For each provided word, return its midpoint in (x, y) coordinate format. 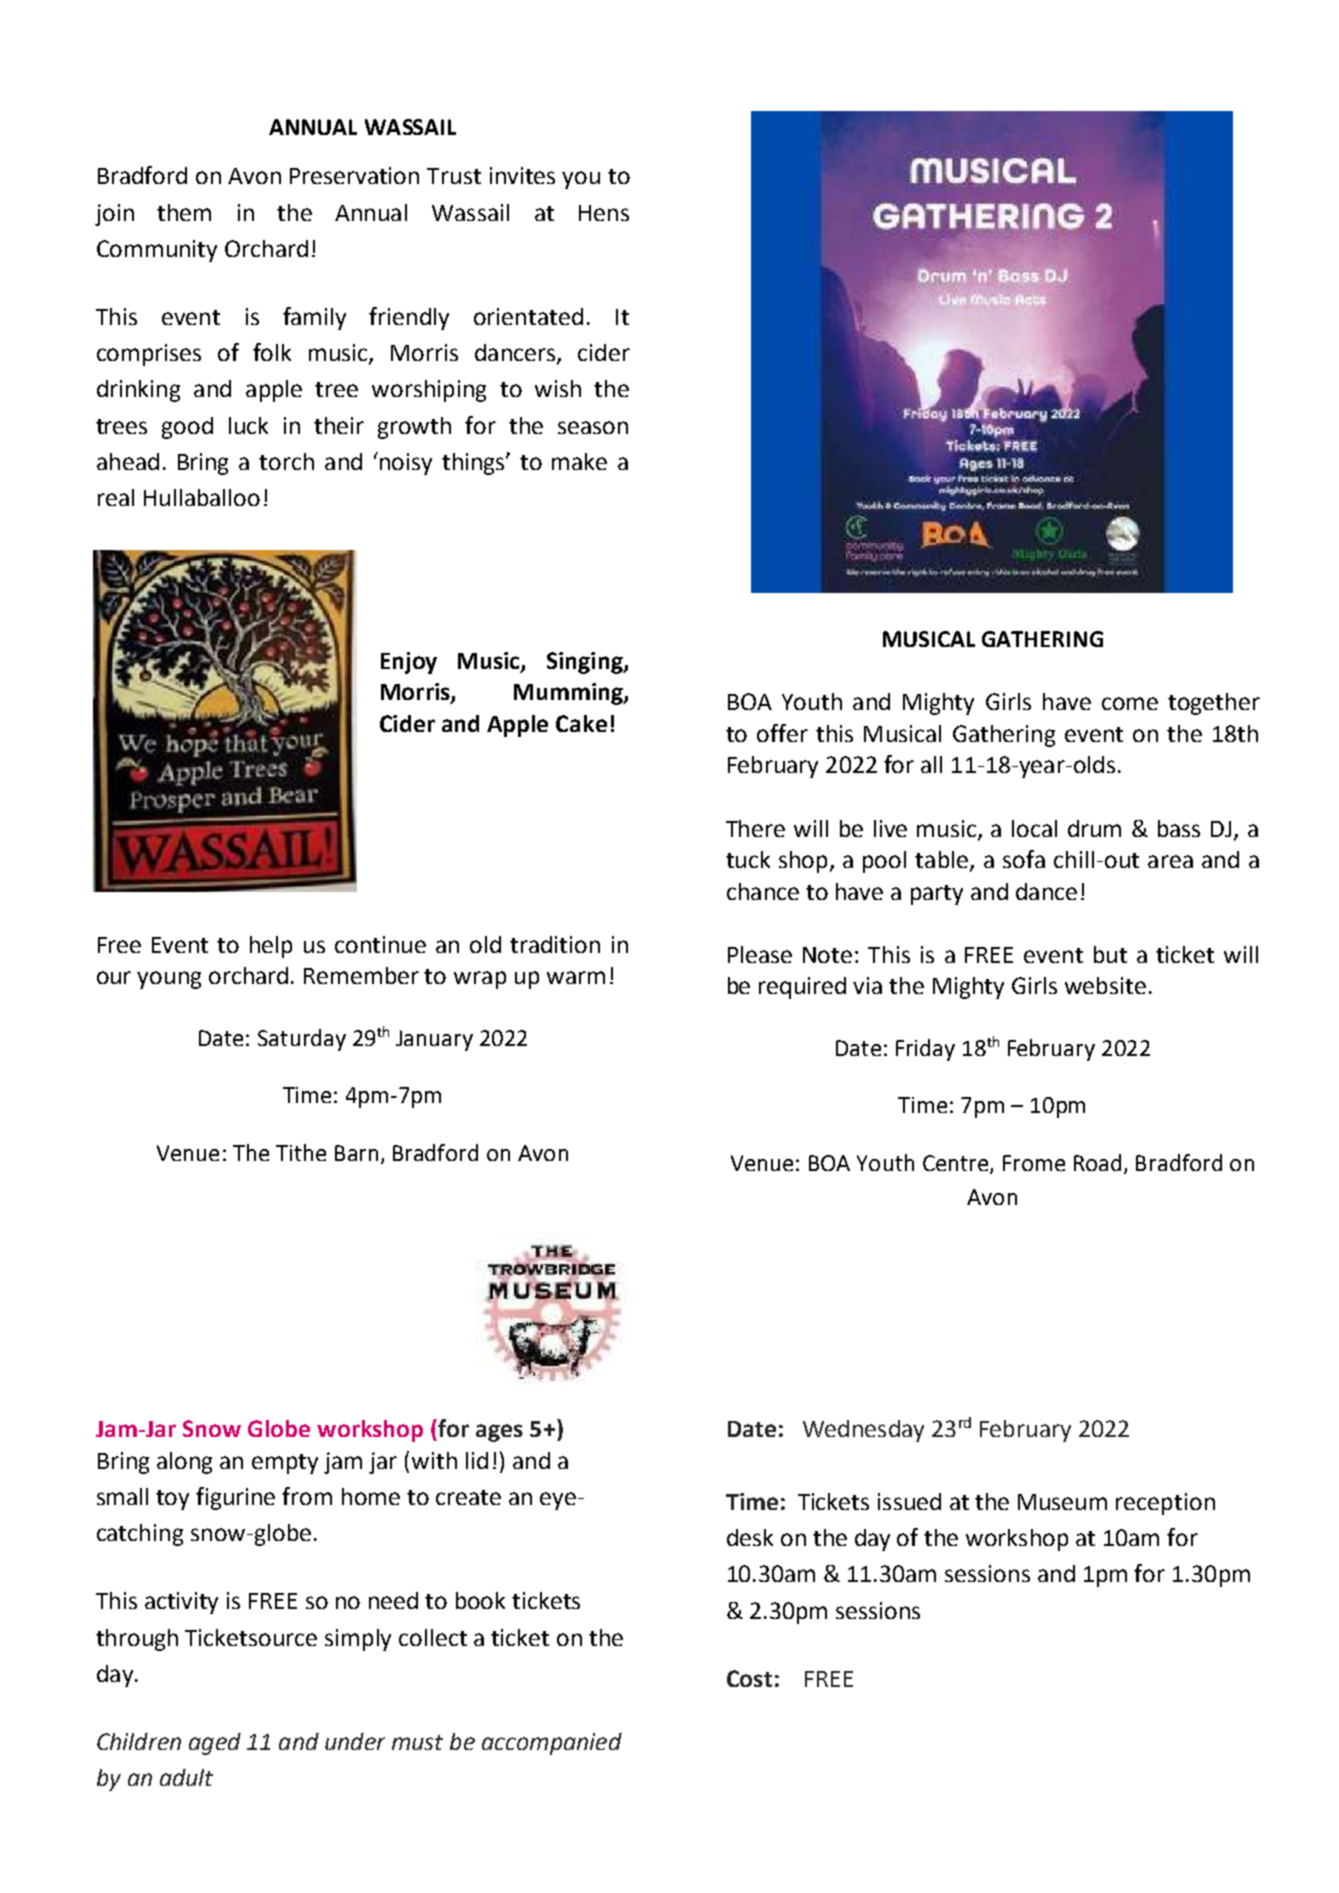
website (1105, 985)
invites (522, 175)
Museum (1062, 1502)
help (271, 947)
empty (285, 1464)
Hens (604, 213)
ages (499, 1433)
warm (576, 977)
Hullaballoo (202, 497)
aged (215, 1744)
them (184, 212)
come (1130, 703)
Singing (586, 663)
